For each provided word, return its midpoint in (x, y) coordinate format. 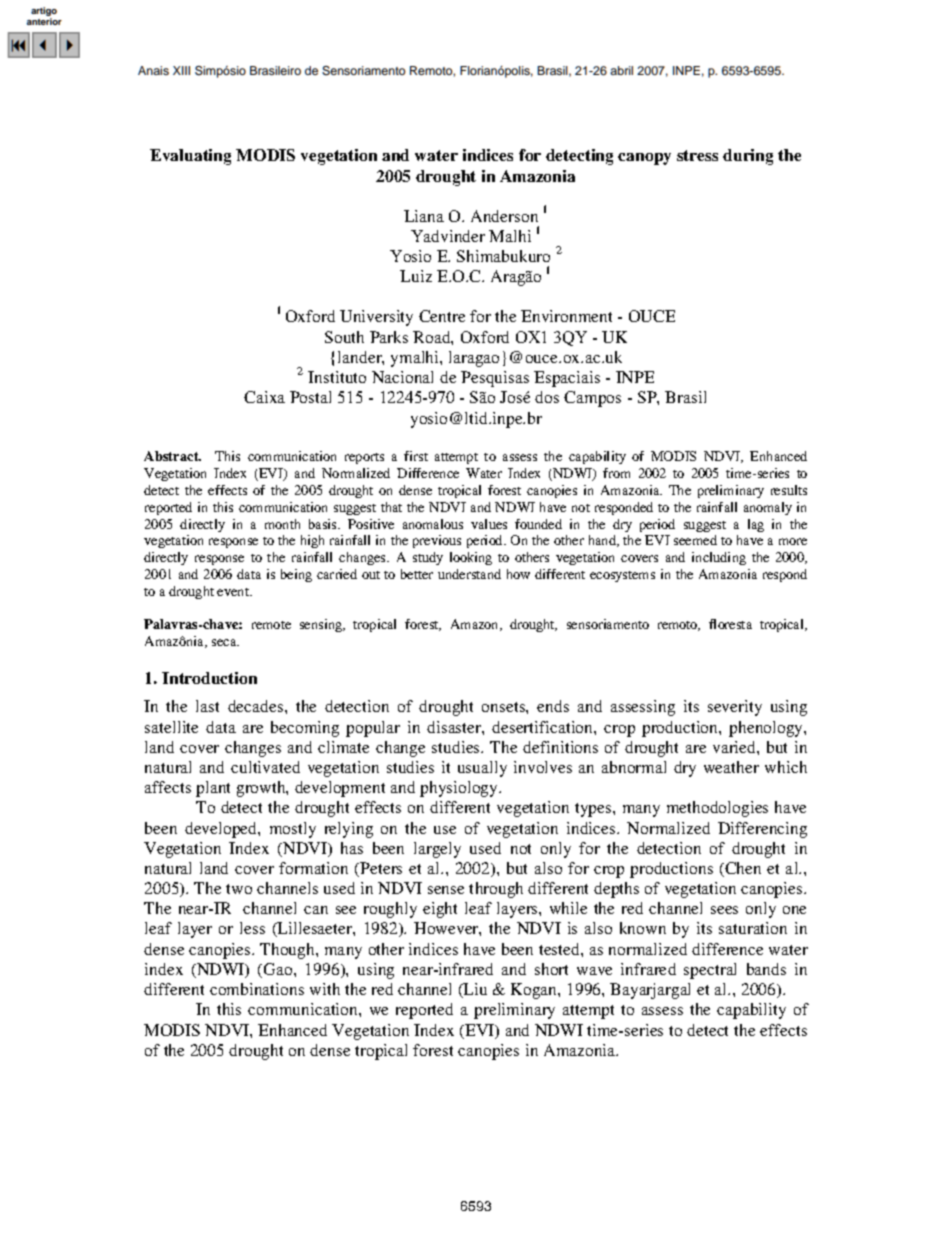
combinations (257, 989)
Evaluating (190, 157)
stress (697, 155)
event (234, 592)
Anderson (504, 216)
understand (469, 574)
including (719, 558)
